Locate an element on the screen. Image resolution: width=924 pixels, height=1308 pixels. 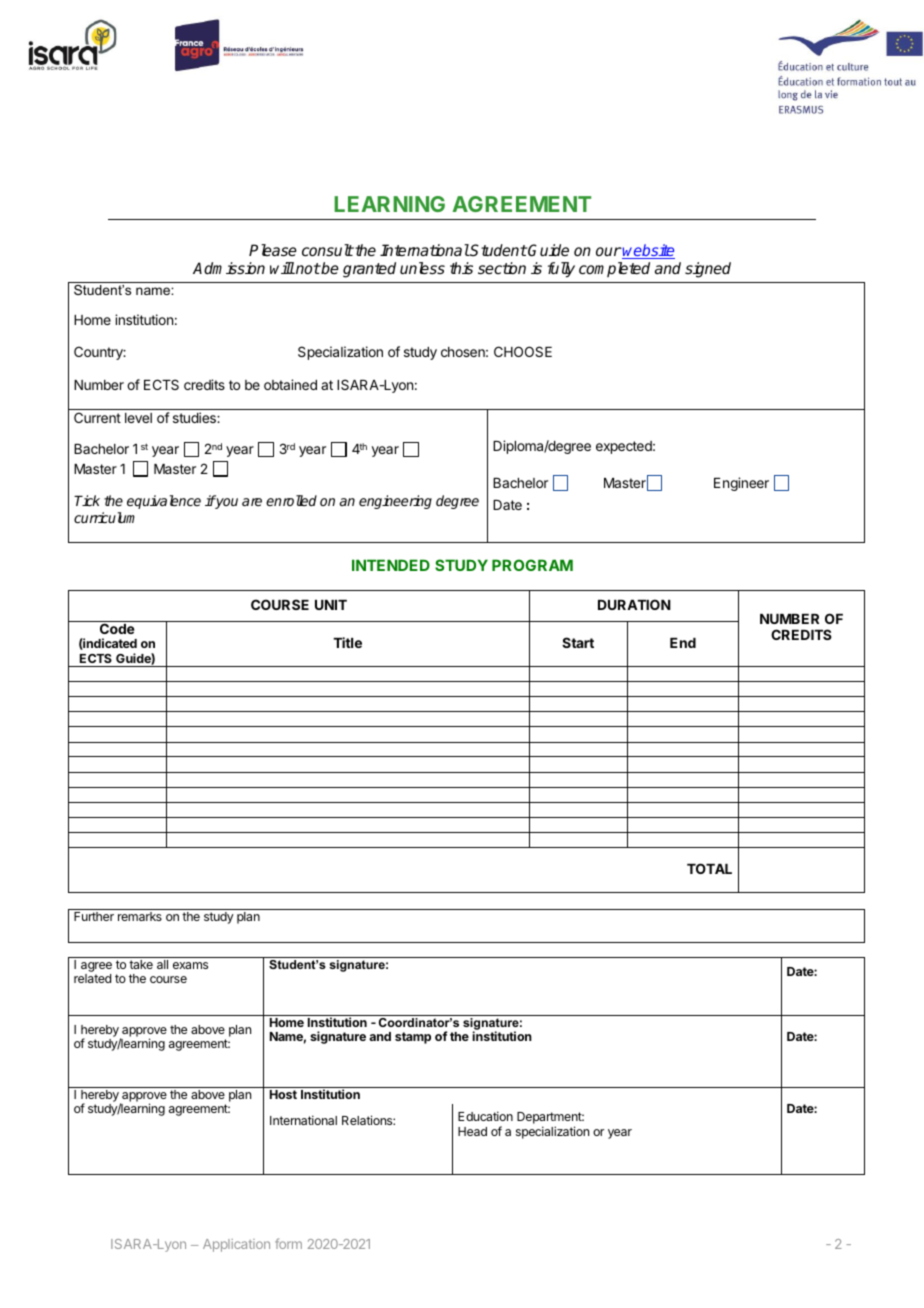
INTENDED is located at coordinates (391, 565).
